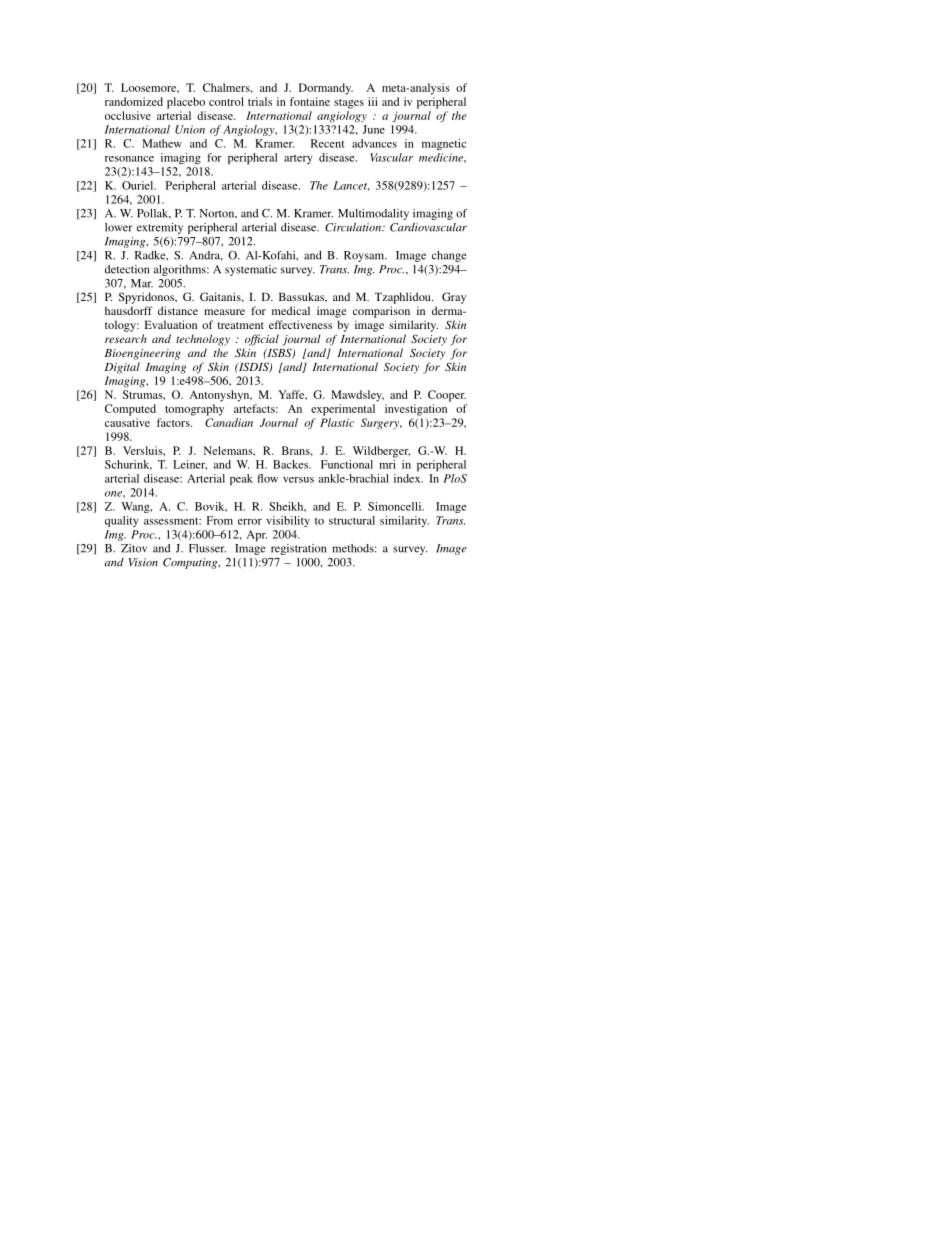  I want to click on fontaine, so click(310, 101).
